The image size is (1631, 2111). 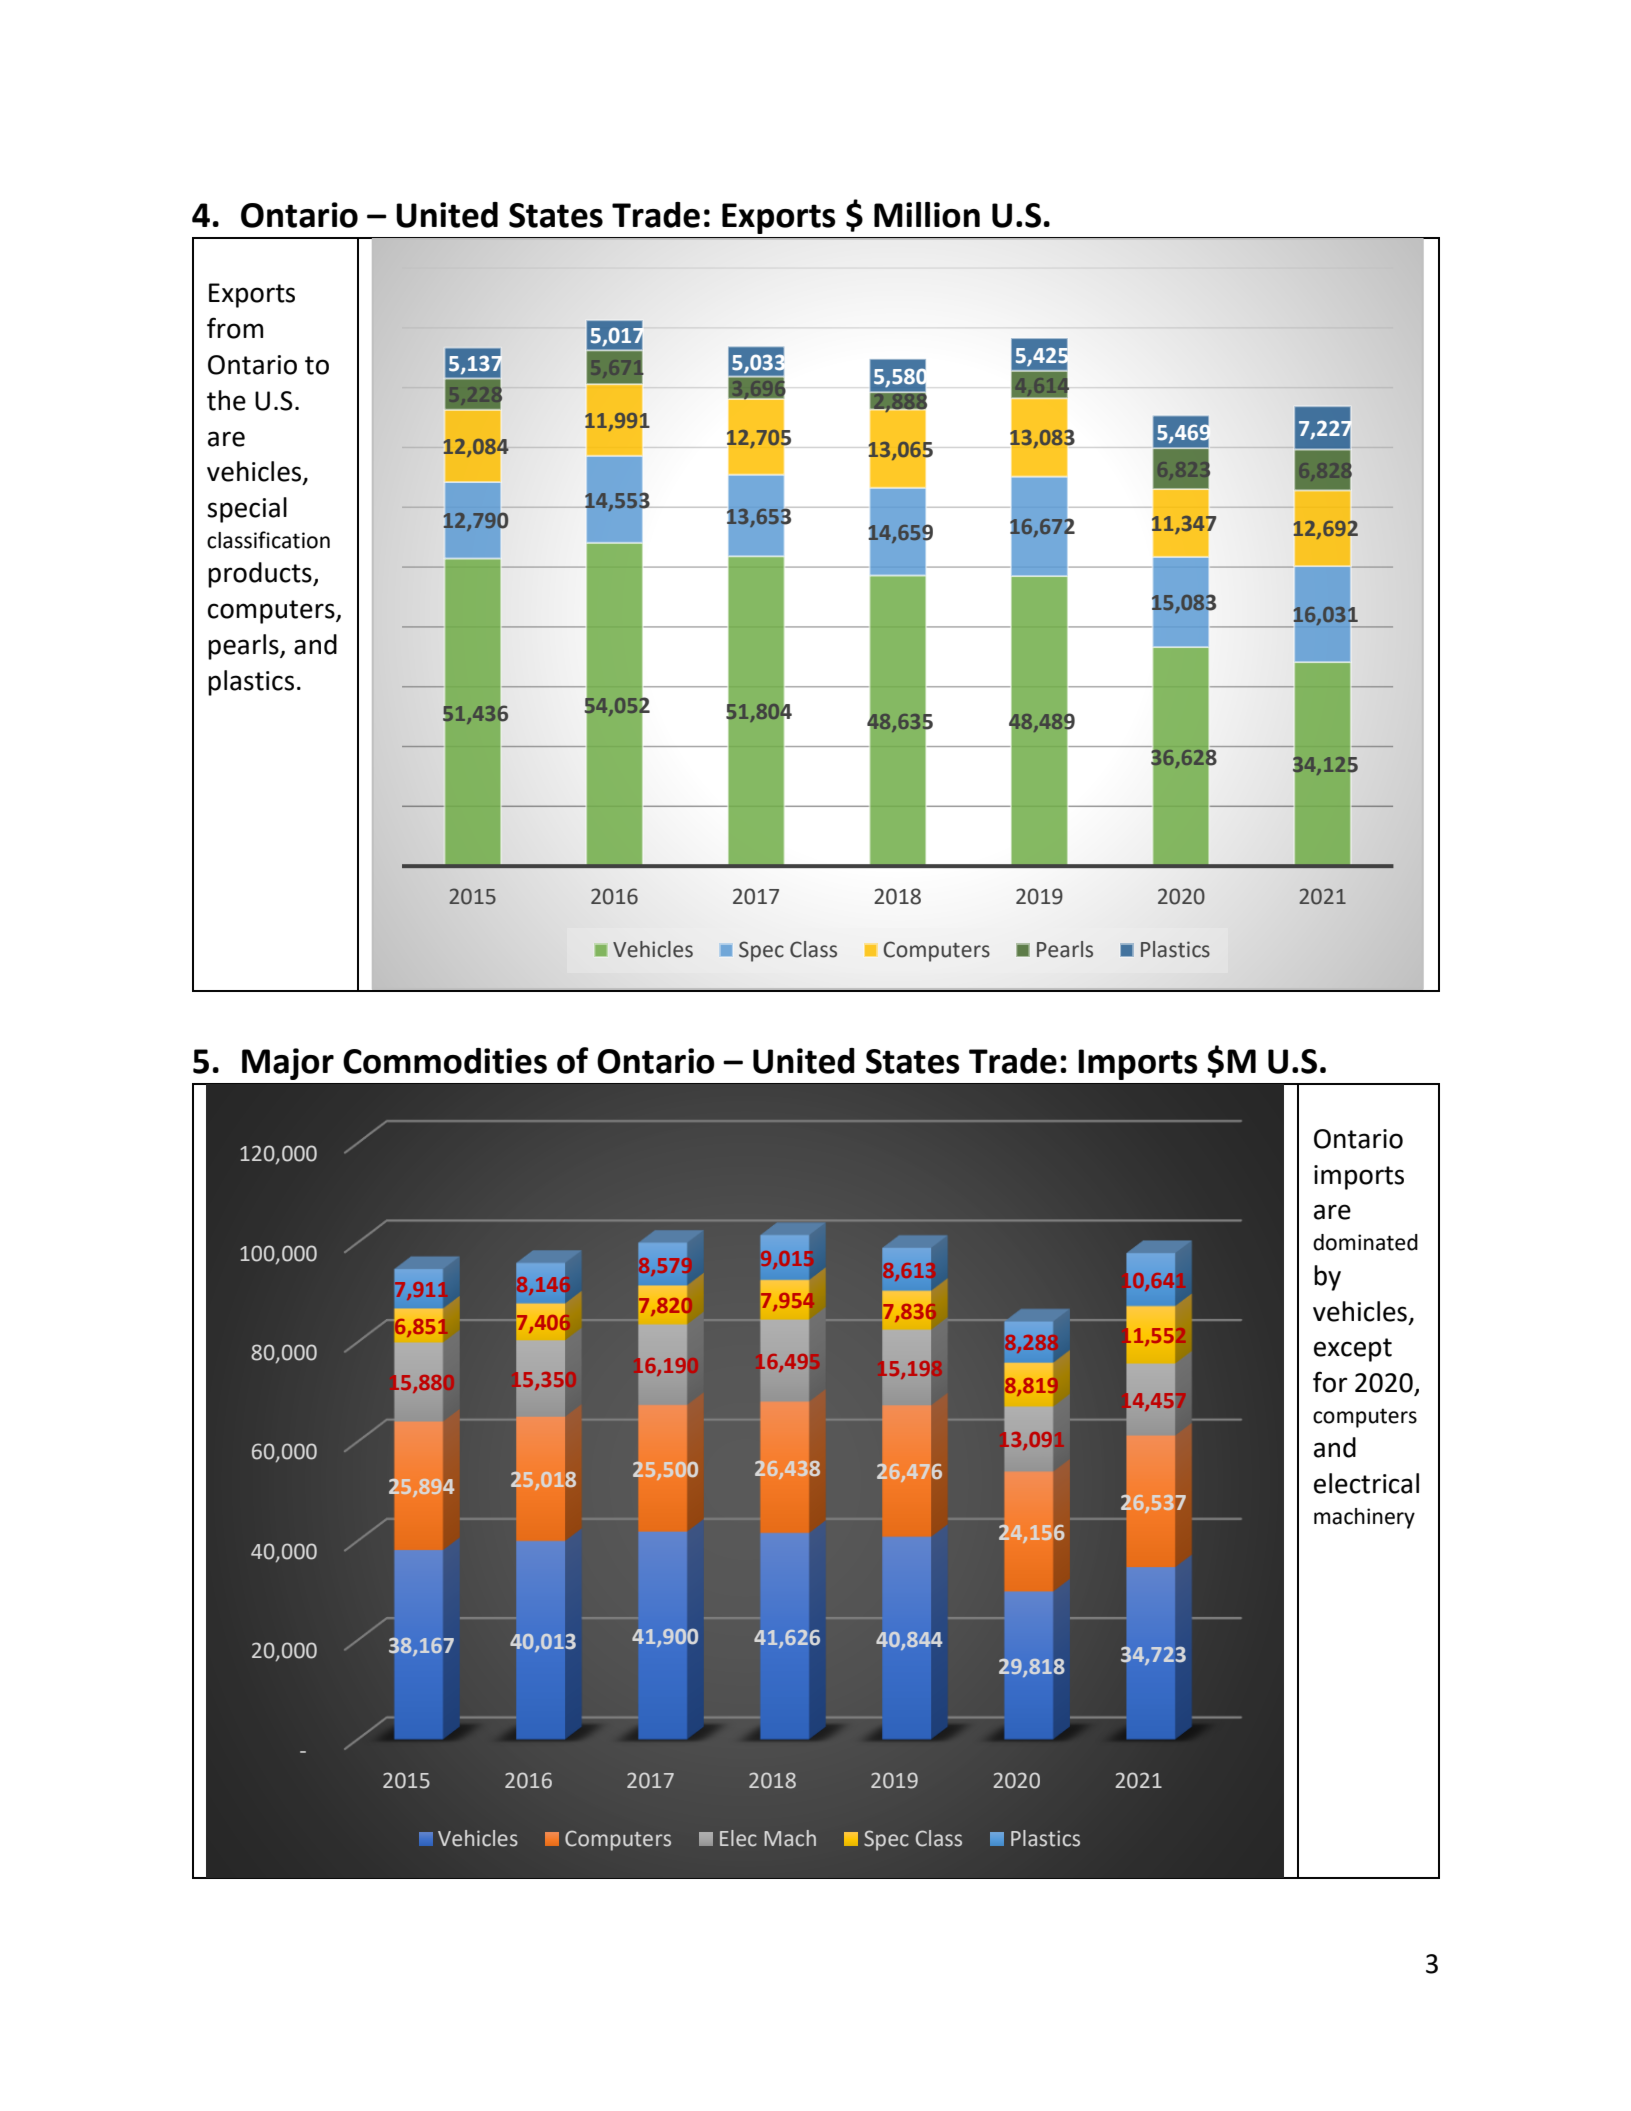 I want to click on dominated, so click(x=1365, y=1242).
